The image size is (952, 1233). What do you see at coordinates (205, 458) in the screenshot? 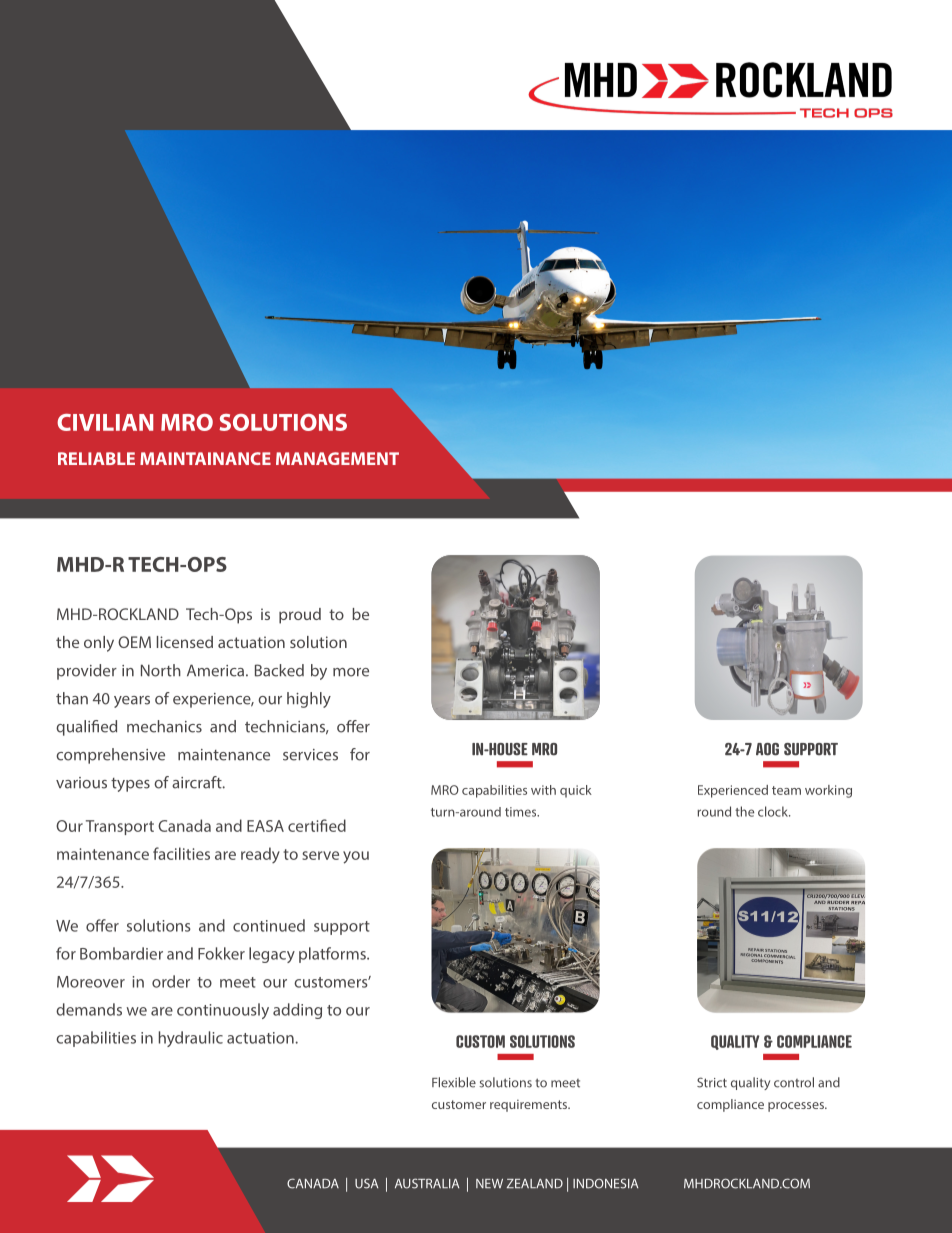
I see `MAINTAINANCE` at bounding box center [205, 458].
